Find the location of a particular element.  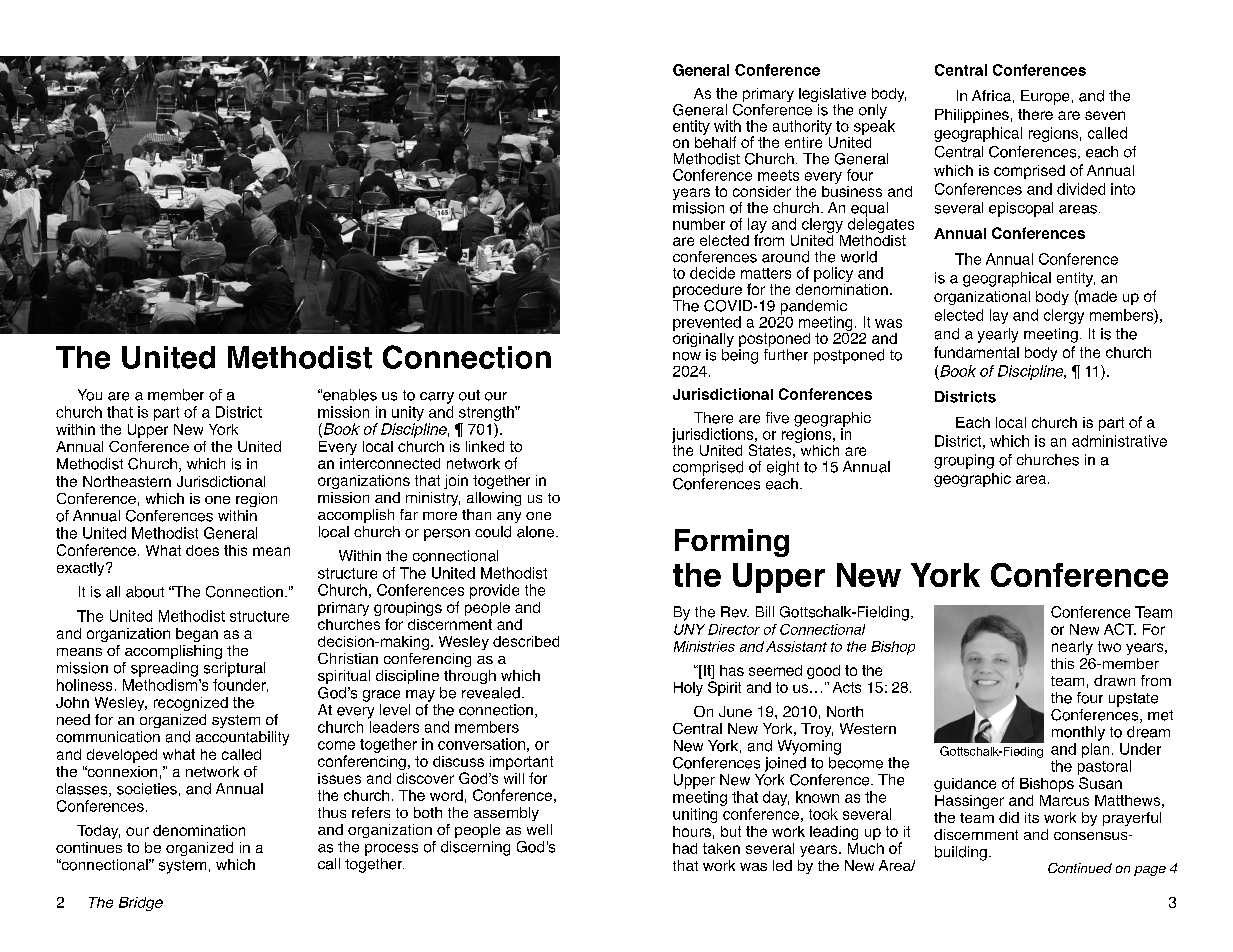

authority is located at coordinates (802, 127).
